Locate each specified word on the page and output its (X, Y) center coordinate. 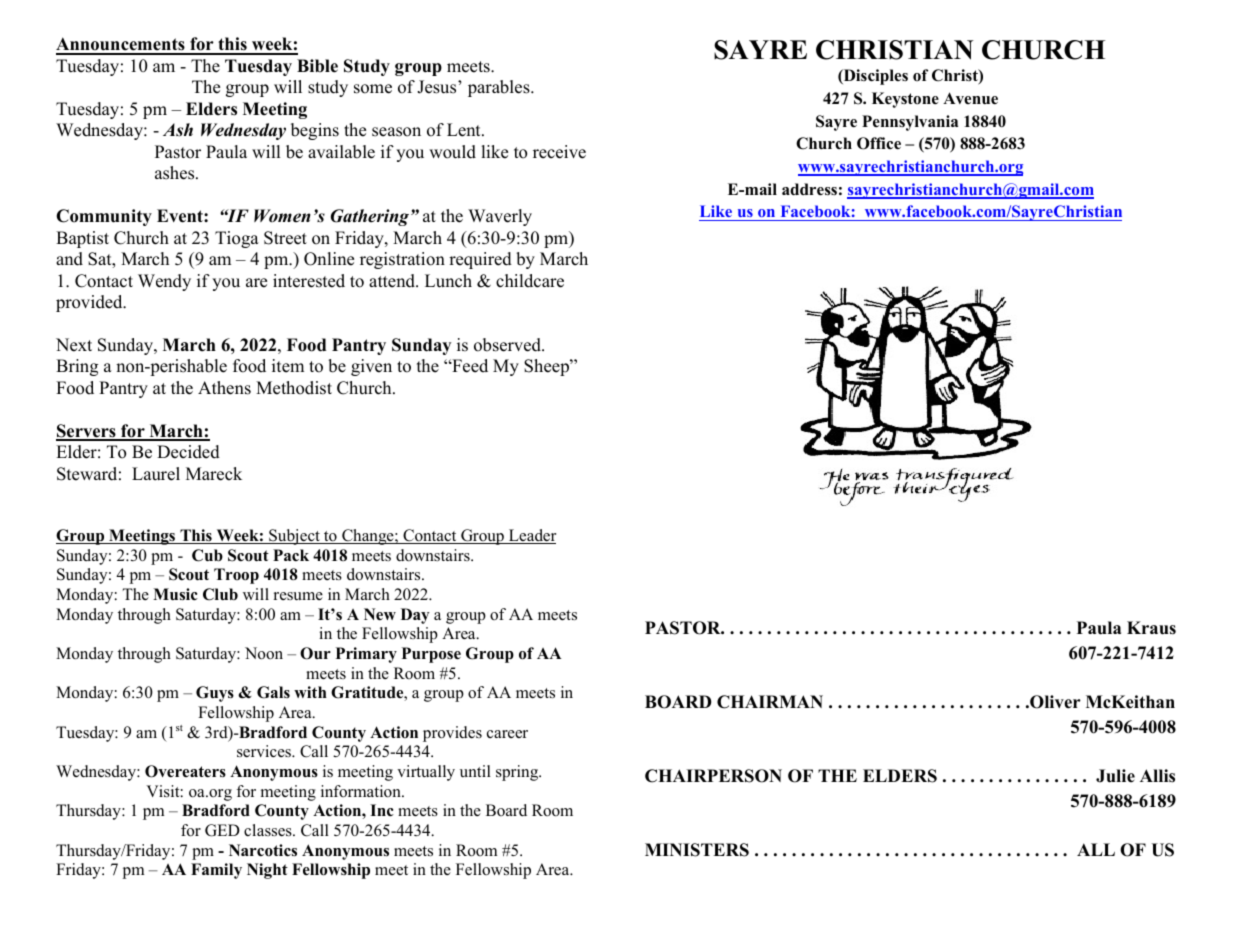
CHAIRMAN (770, 702)
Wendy (164, 282)
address (809, 189)
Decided (188, 452)
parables (500, 88)
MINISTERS (697, 850)
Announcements (121, 45)
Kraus (1151, 628)
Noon (264, 653)
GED (222, 830)
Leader (531, 536)
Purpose (431, 655)
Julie (1115, 776)
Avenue (970, 98)
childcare (530, 281)
